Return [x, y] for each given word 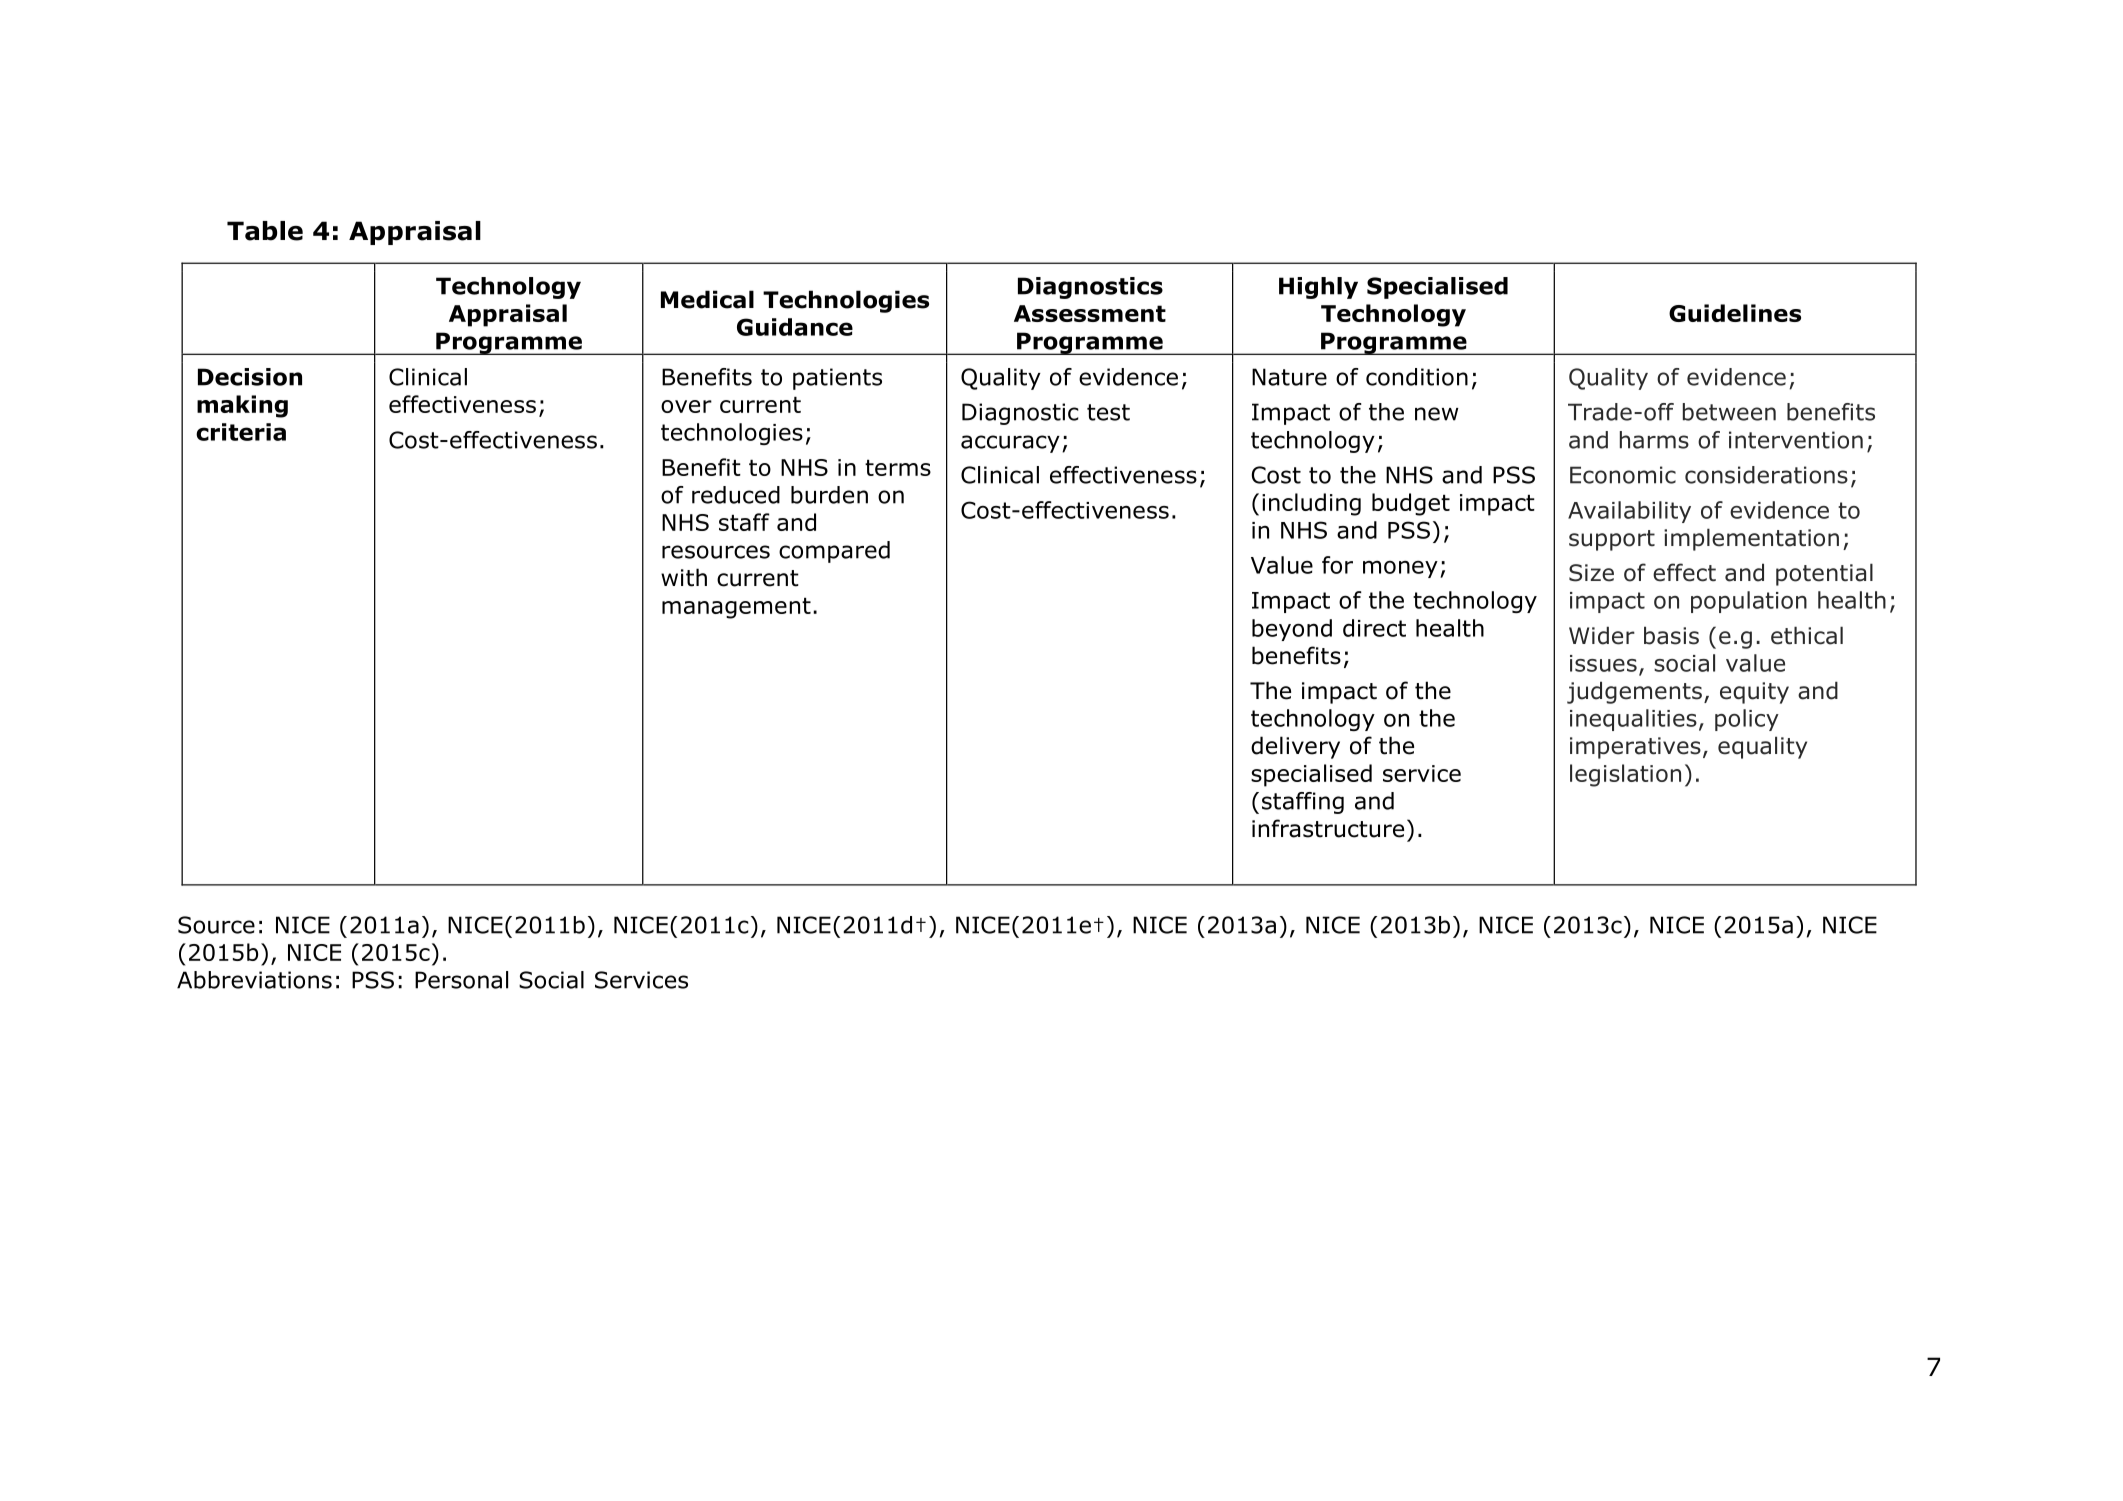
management [736, 608]
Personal [461, 980]
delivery [1295, 747]
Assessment [1090, 313]
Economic [1623, 475]
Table [265, 231]
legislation [1625, 775]
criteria [241, 432]
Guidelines [1735, 313]
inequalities [1633, 720]
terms [898, 468]
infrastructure [1328, 828]
